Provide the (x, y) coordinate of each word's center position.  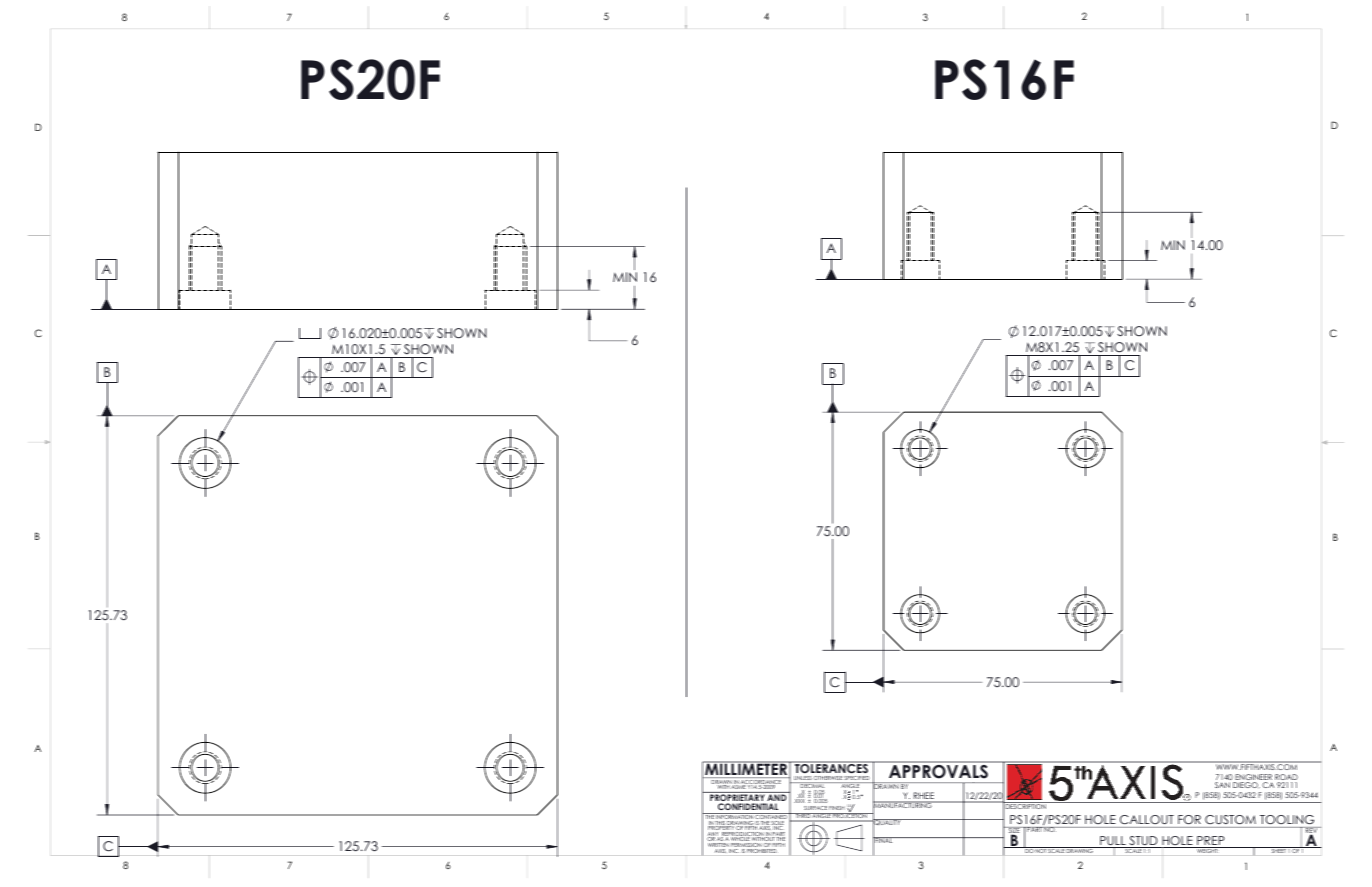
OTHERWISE (828, 779)
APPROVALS (938, 771)
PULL (1113, 842)
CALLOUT (1147, 819)
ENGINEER (1253, 778)
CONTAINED (771, 817)
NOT (1041, 850)
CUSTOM (1230, 819)
